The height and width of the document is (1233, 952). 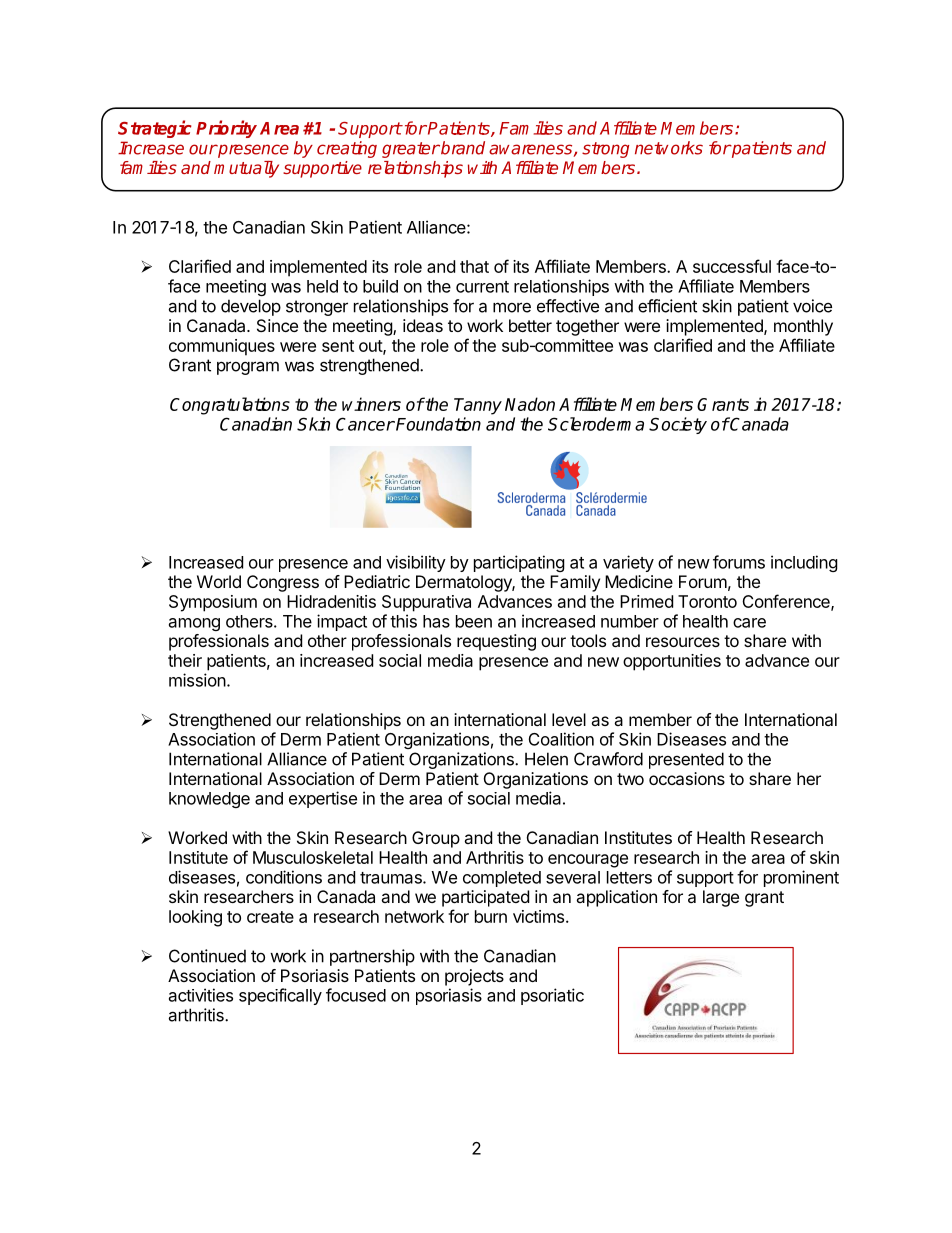 What do you see at coordinates (462, 148) in the document?
I see `brand` at bounding box center [462, 148].
